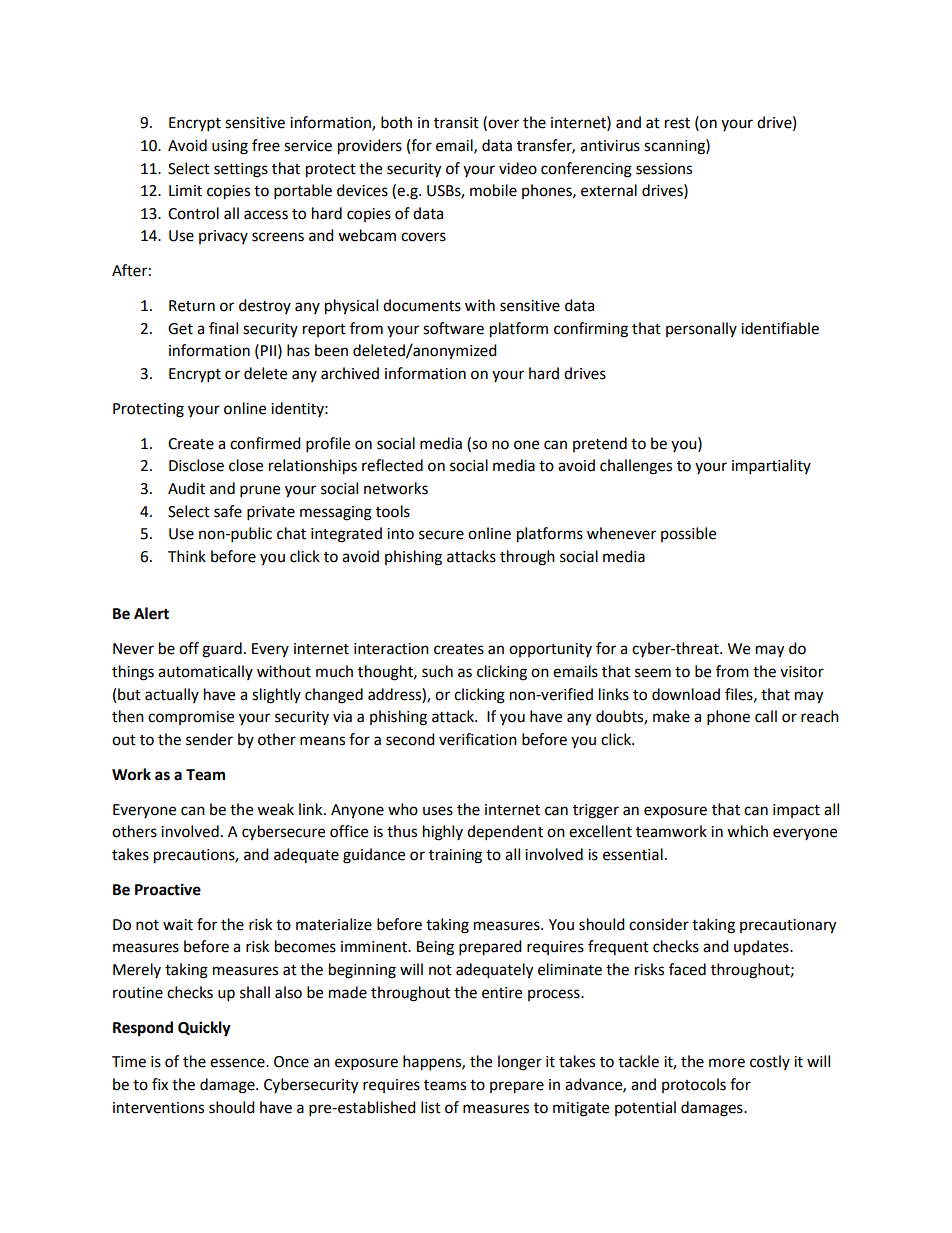 This screenshot has width=952, height=1233. What do you see at coordinates (727, 1063) in the screenshot?
I see `more` at bounding box center [727, 1063].
